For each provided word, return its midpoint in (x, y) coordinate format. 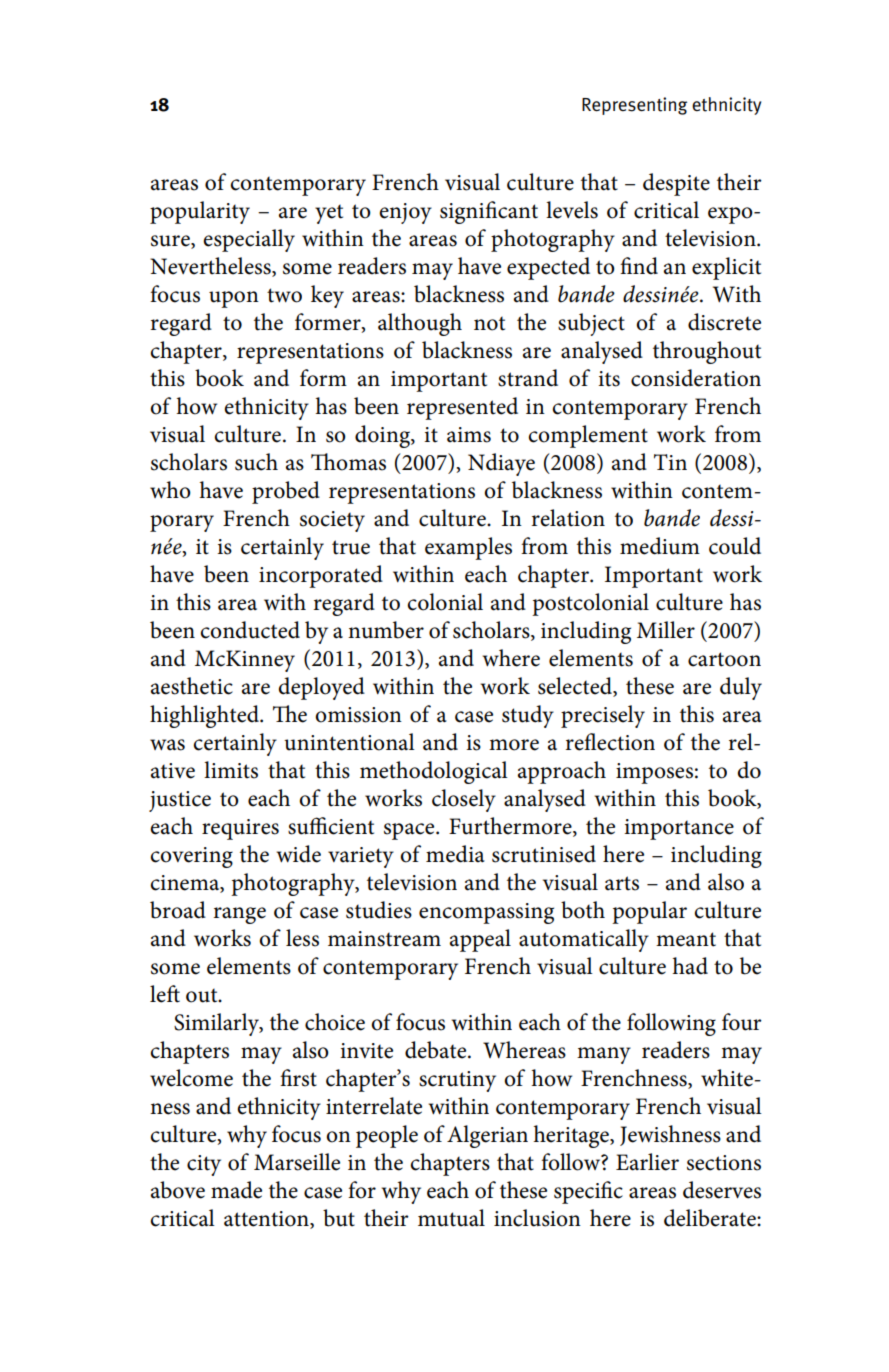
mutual (451, 1218)
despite (676, 184)
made (236, 1190)
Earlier (647, 1162)
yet (329, 214)
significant (489, 212)
